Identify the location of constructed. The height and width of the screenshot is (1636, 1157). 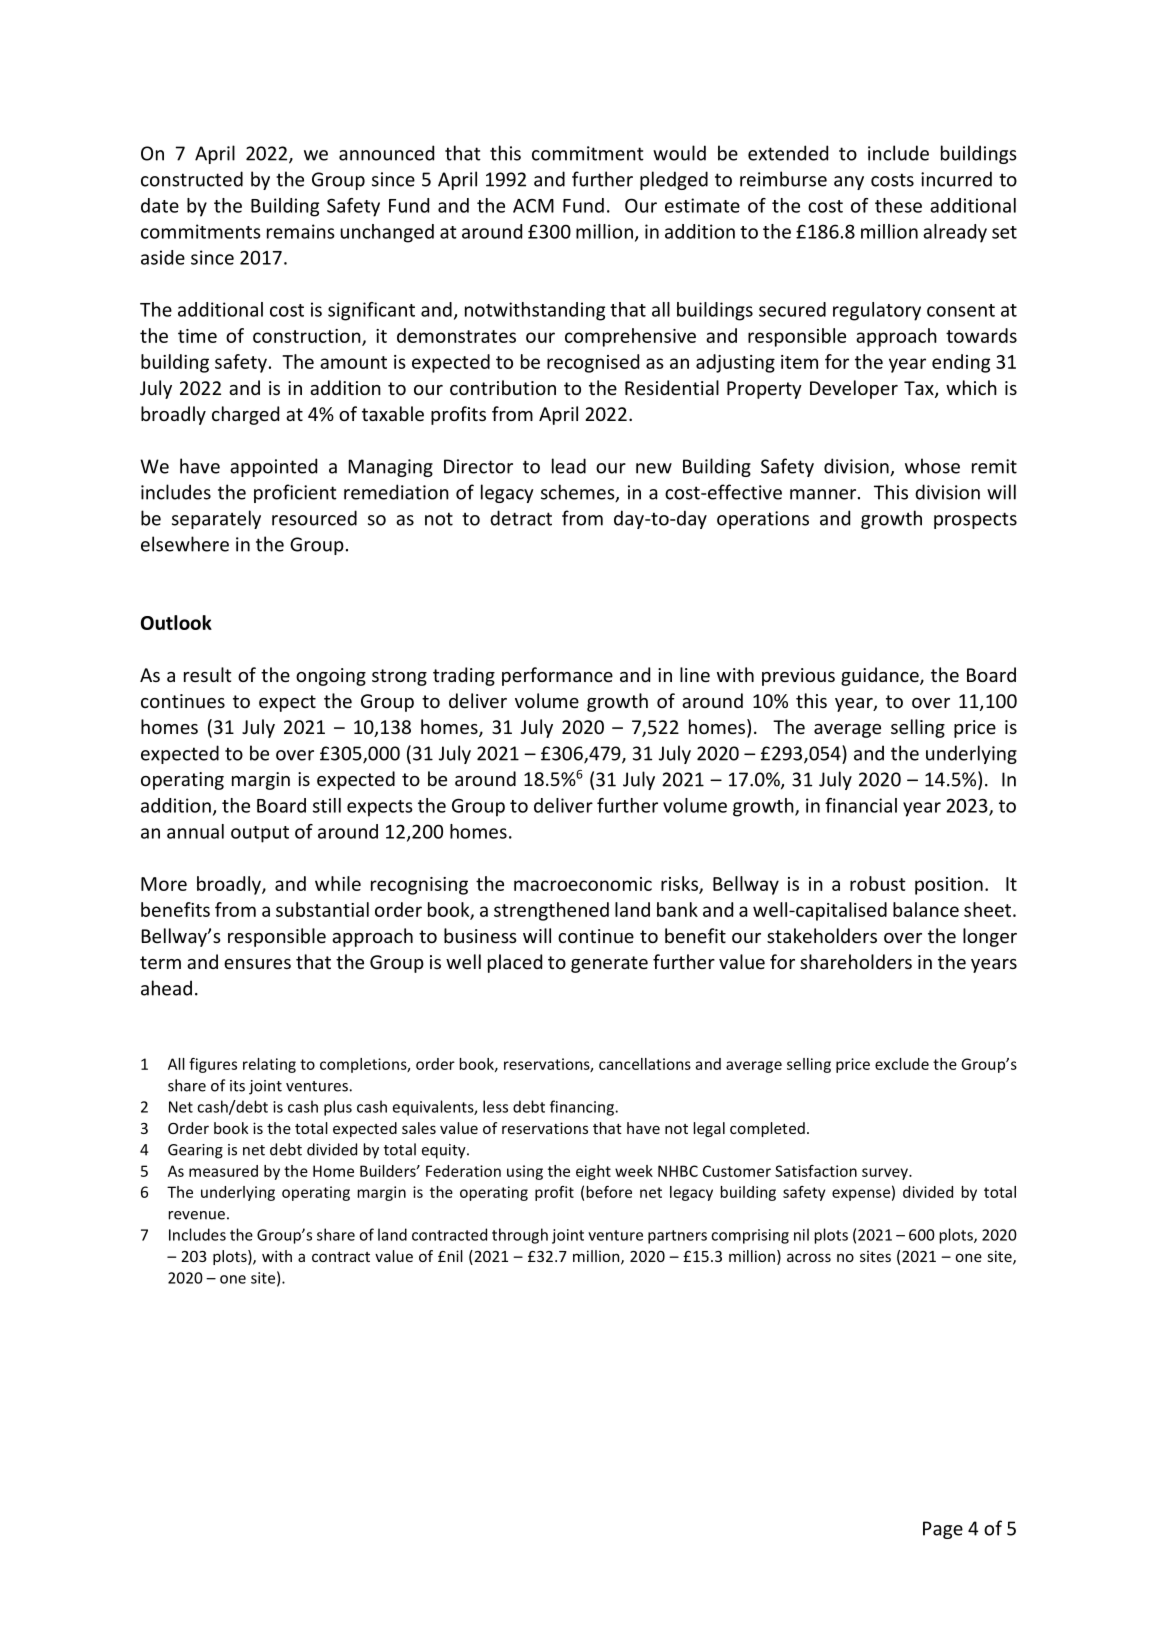
(192, 179).
